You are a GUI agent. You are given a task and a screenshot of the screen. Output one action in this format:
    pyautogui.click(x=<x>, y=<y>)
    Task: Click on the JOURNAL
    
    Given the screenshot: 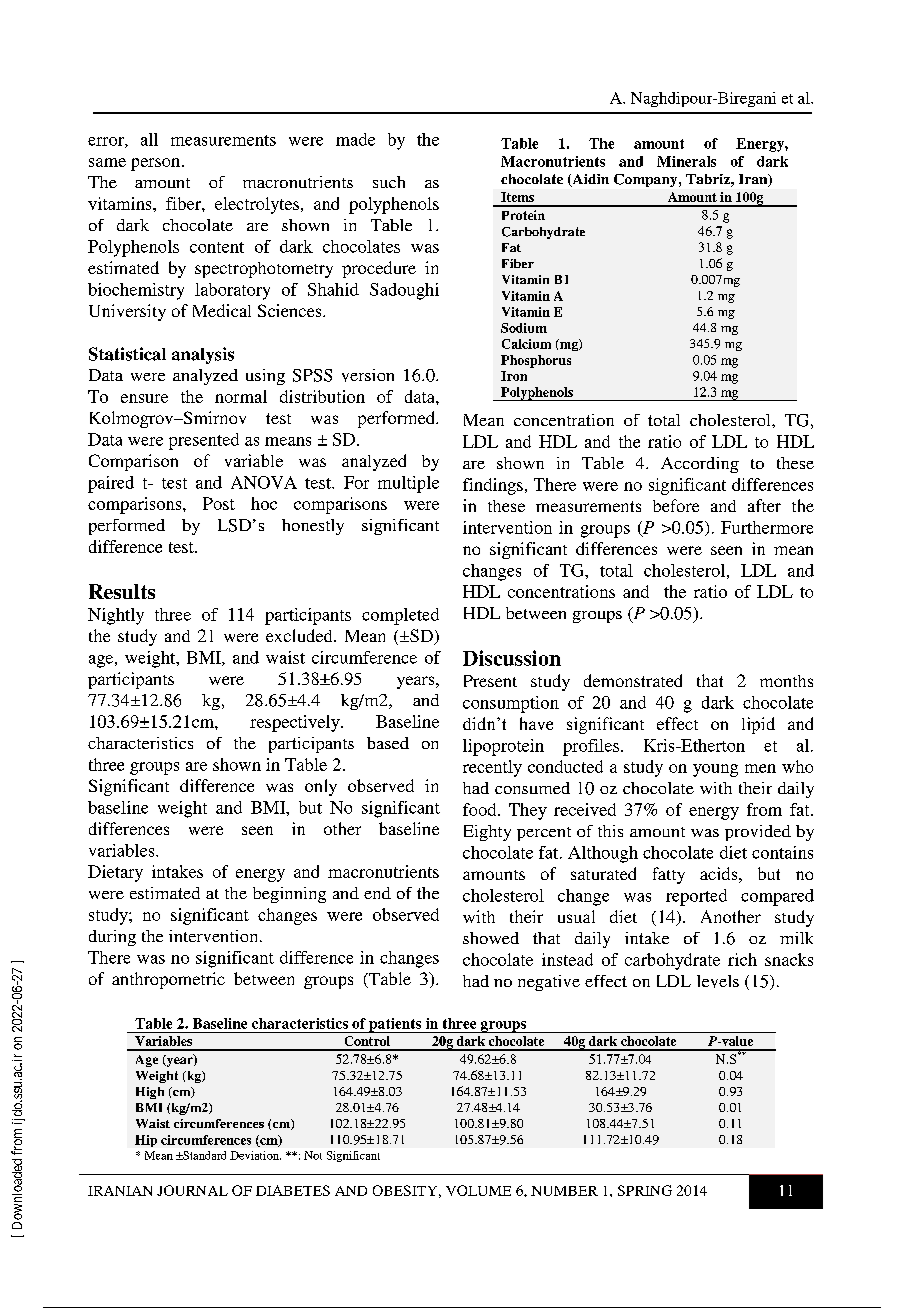 What is the action you would take?
    pyautogui.click(x=192, y=1190)
